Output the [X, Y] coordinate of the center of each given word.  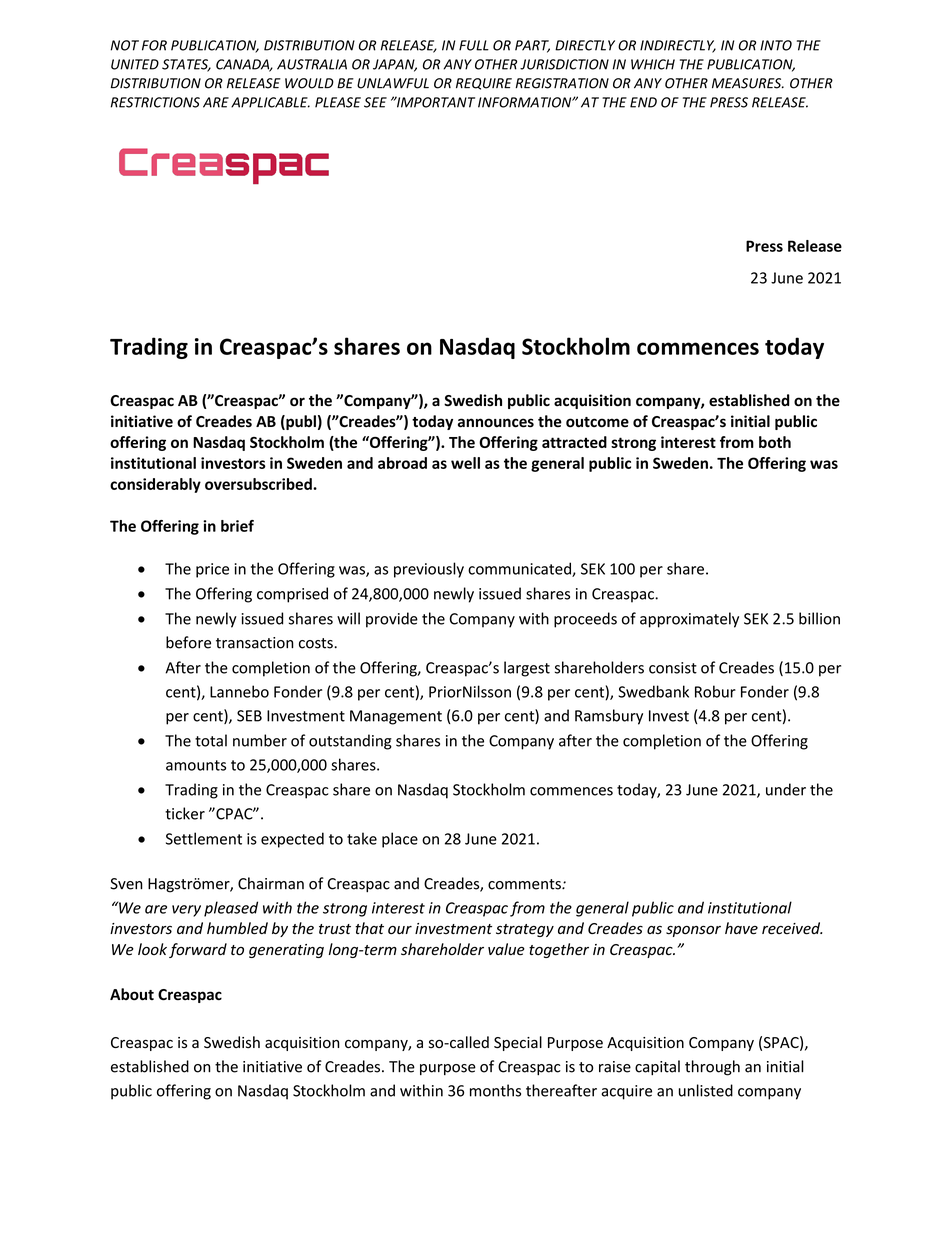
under [786, 789]
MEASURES [748, 83]
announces [496, 423]
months [495, 1090]
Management [396, 717]
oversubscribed [259, 484]
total [211, 740]
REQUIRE [484, 84]
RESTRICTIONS [155, 102]
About [132, 994]
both [775, 442]
